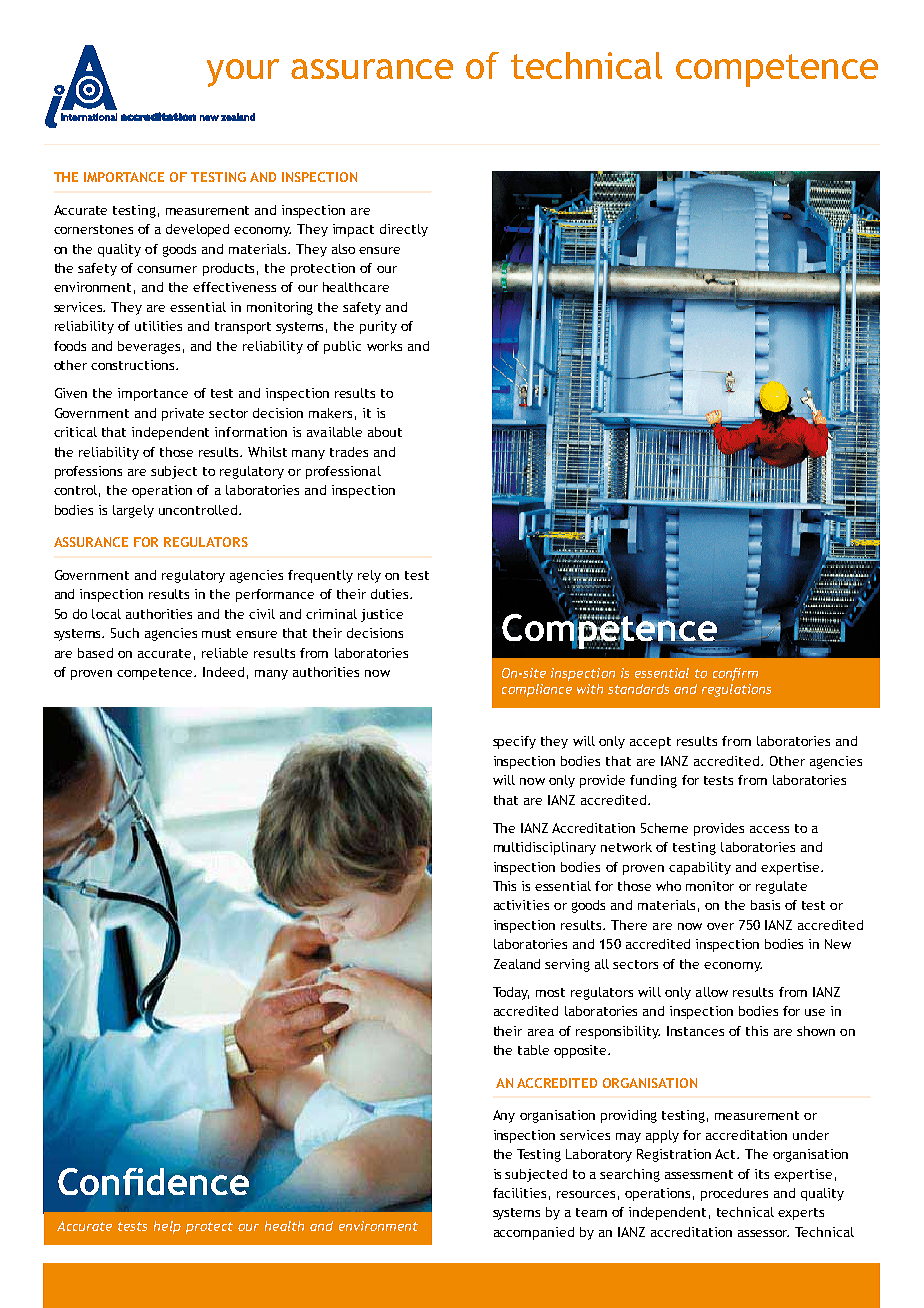  I want to click on impact, so click(353, 230).
